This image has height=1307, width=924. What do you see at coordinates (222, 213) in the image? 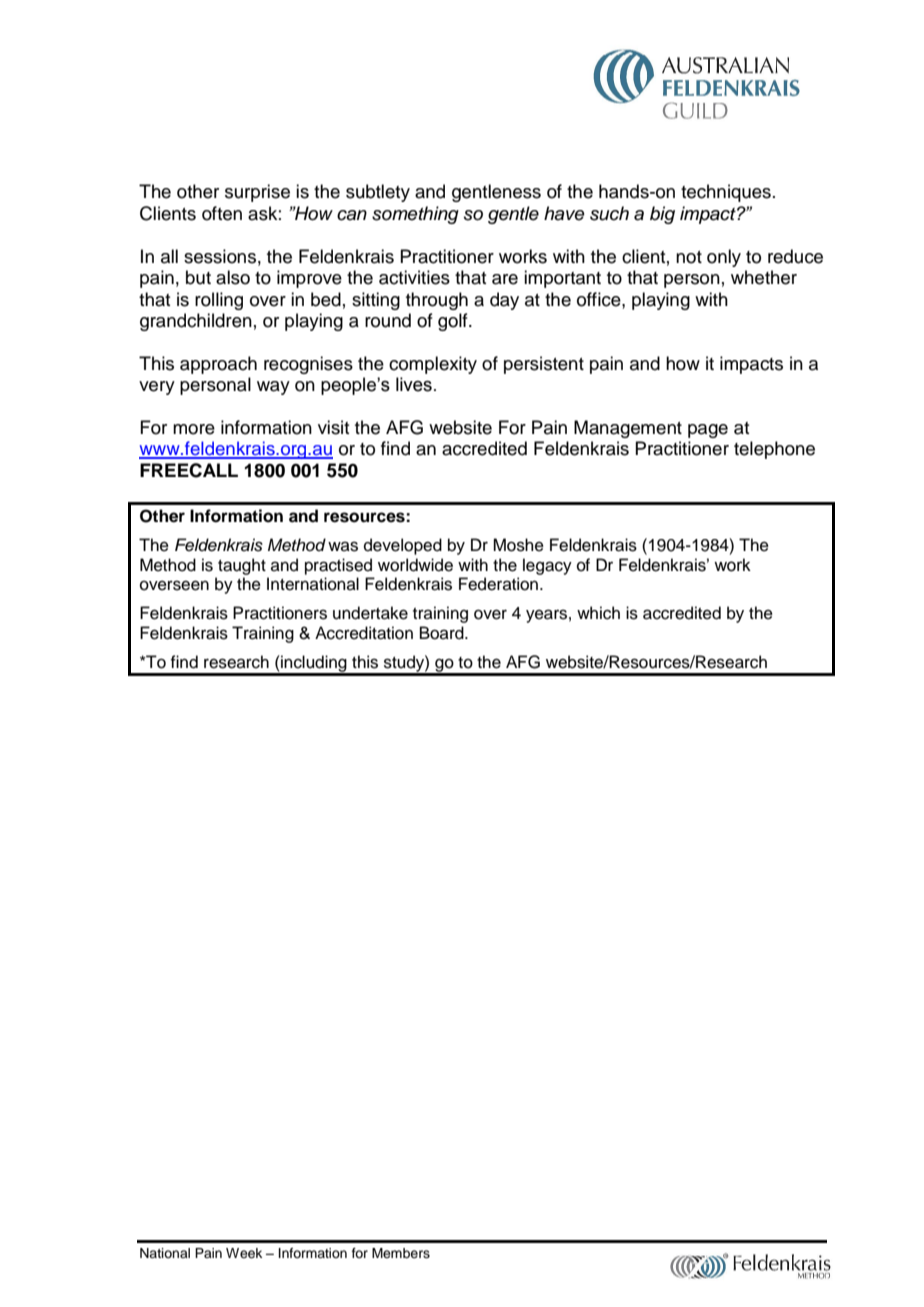
I see `often` at bounding box center [222, 213].
